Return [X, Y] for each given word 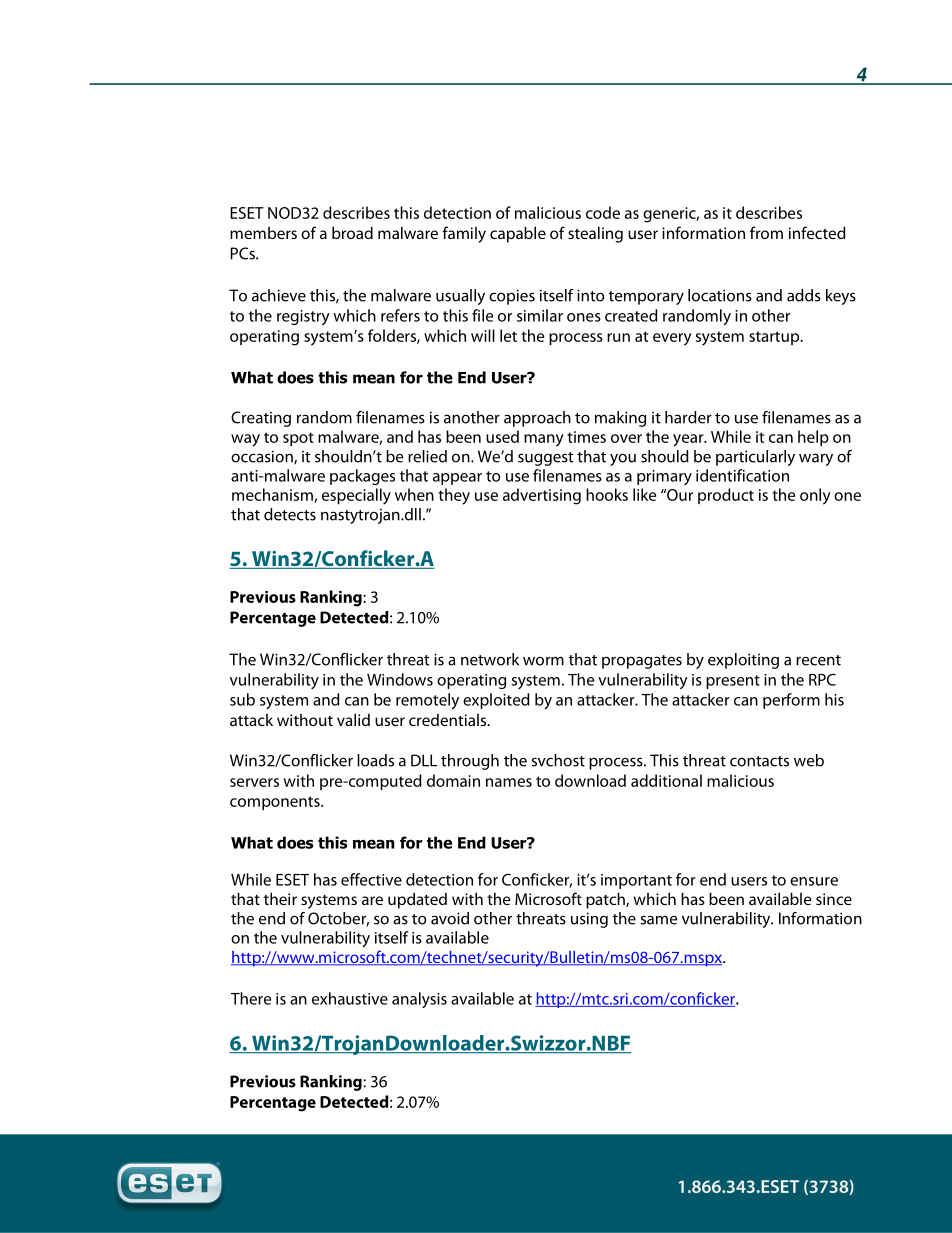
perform [791, 701]
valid [353, 719]
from [766, 232]
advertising [542, 496]
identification [742, 475]
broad [352, 232]
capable [518, 234]
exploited [496, 701]
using [589, 920]
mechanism [273, 495]
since [834, 899]
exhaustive [350, 998]
